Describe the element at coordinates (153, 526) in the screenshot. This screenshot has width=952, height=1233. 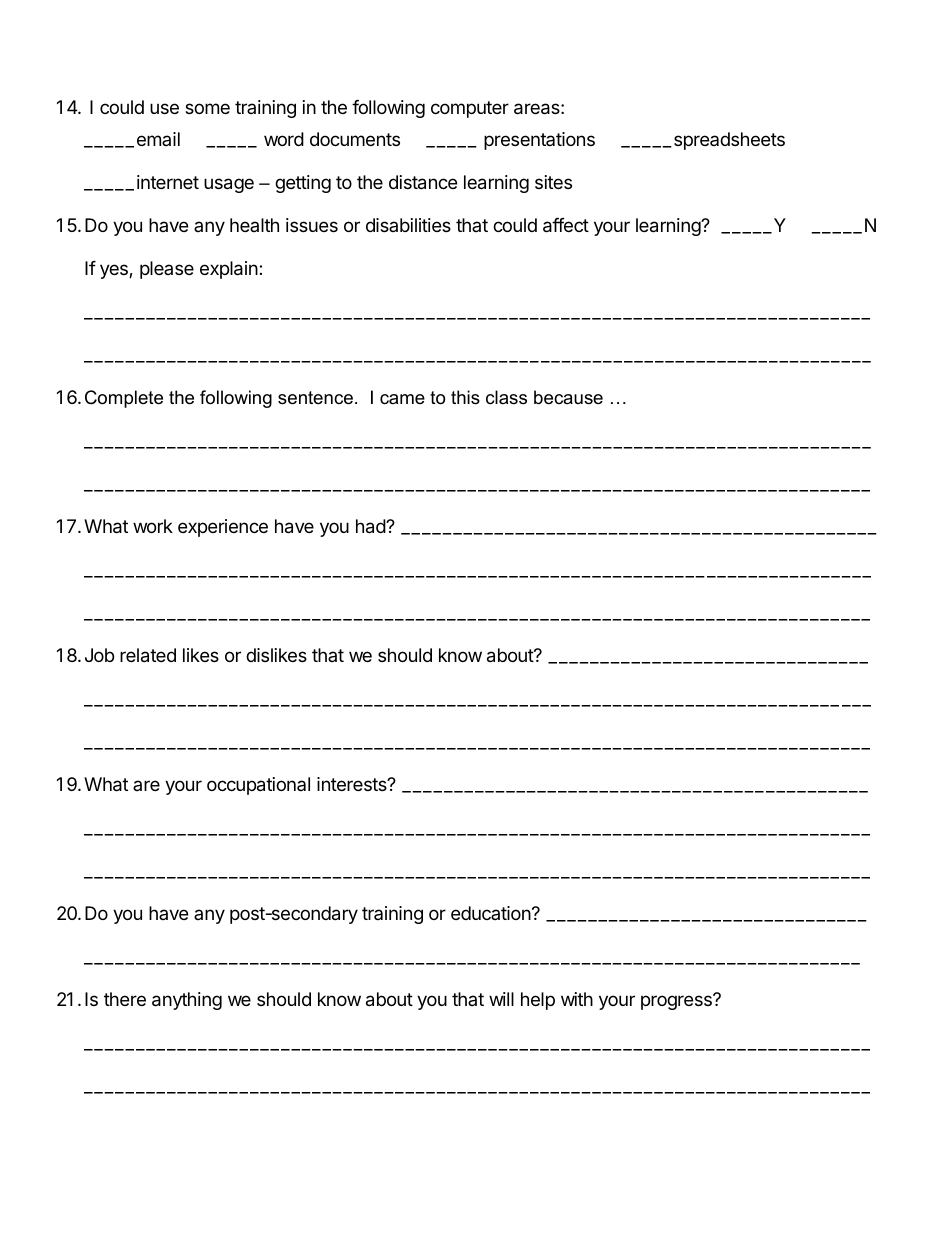
I see `work` at that location.
